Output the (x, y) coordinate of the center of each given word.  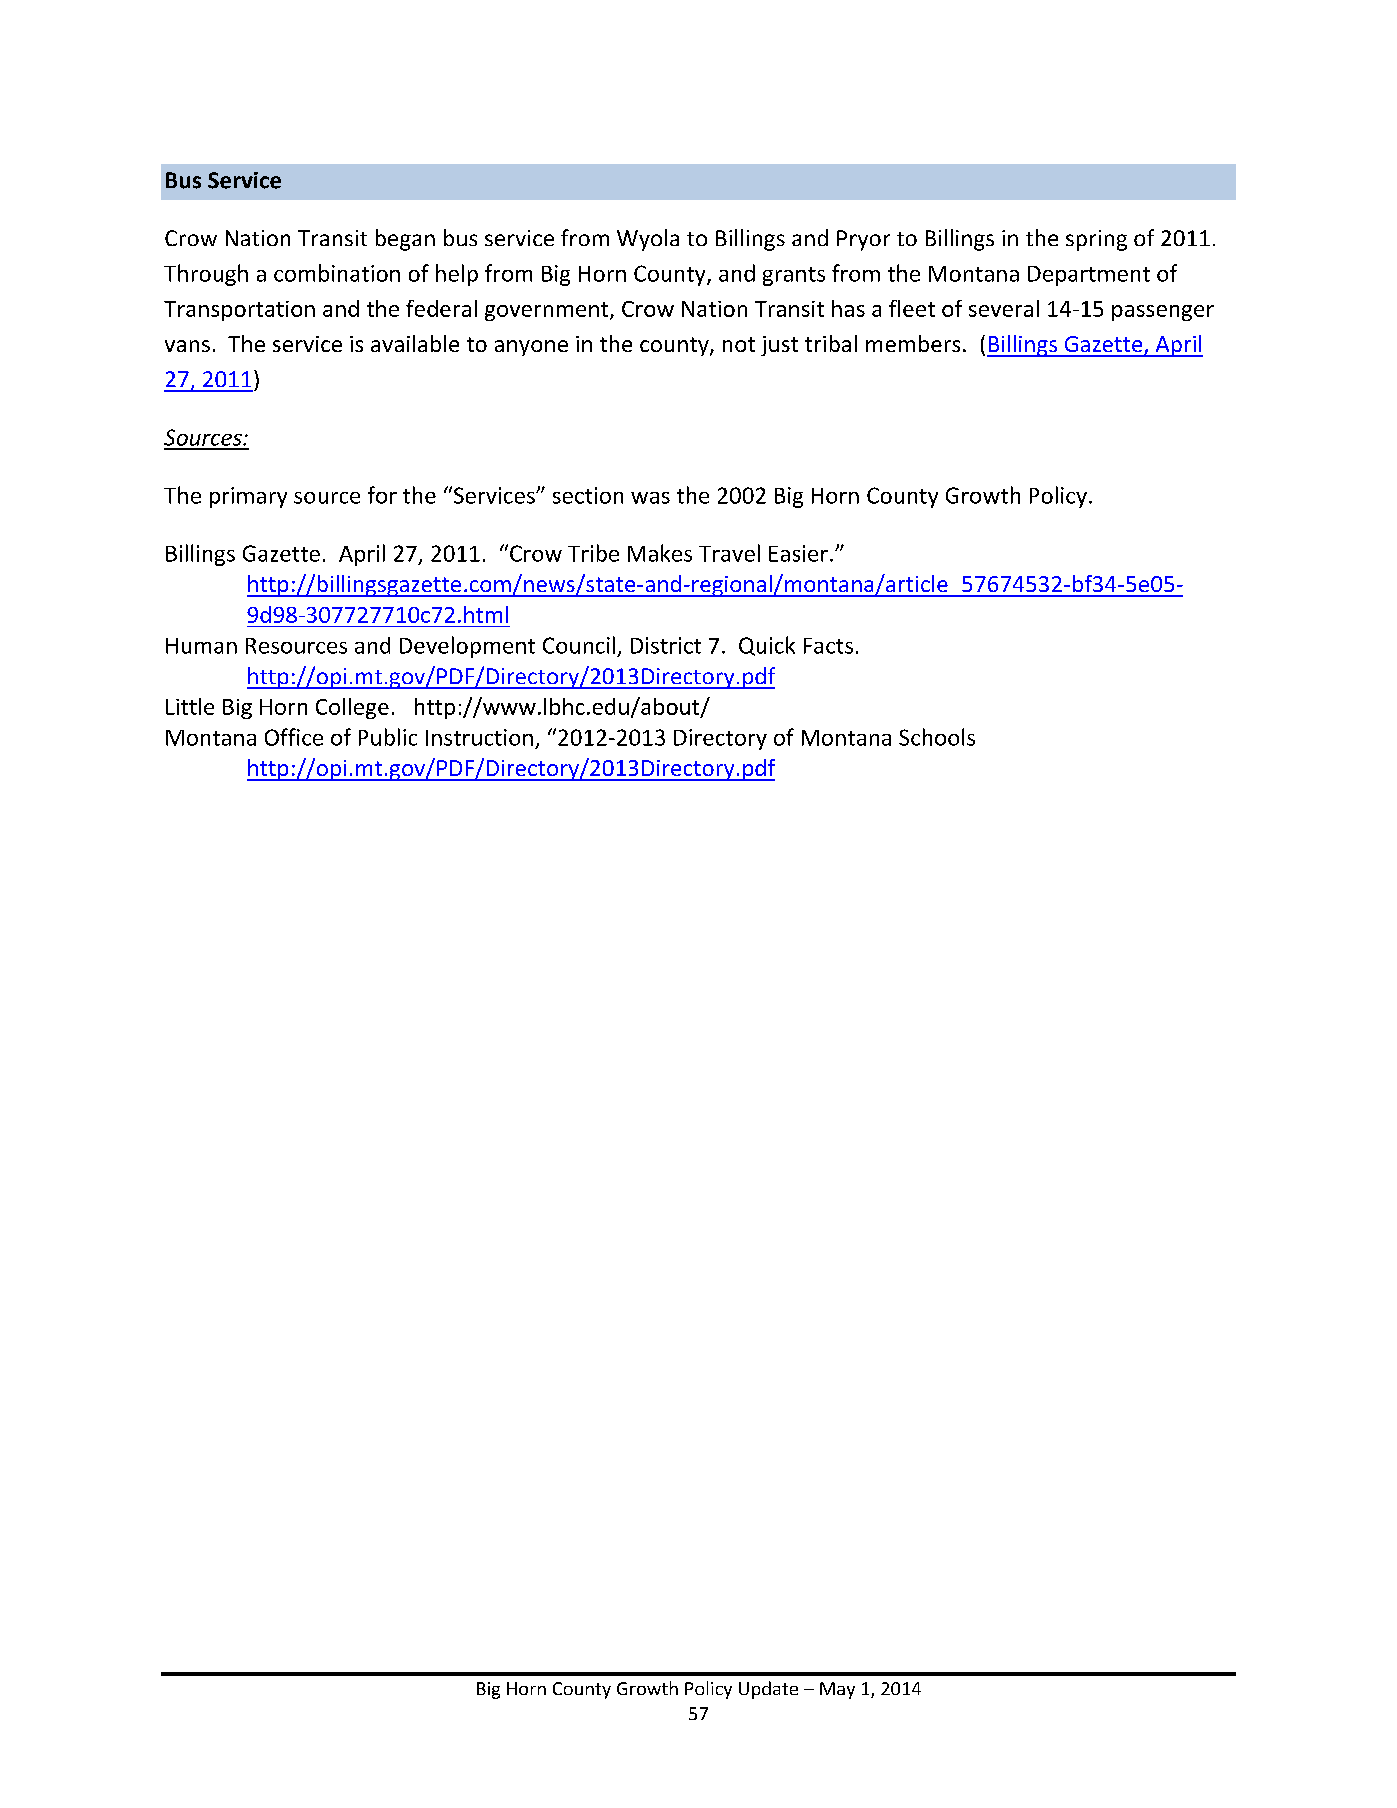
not (739, 344)
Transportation (239, 311)
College (352, 708)
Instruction (479, 737)
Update (768, 1690)
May (837, 1690)
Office (294, 737)
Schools (937, 737)
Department (1089, 276)
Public (388, 737)
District (666, 645)
